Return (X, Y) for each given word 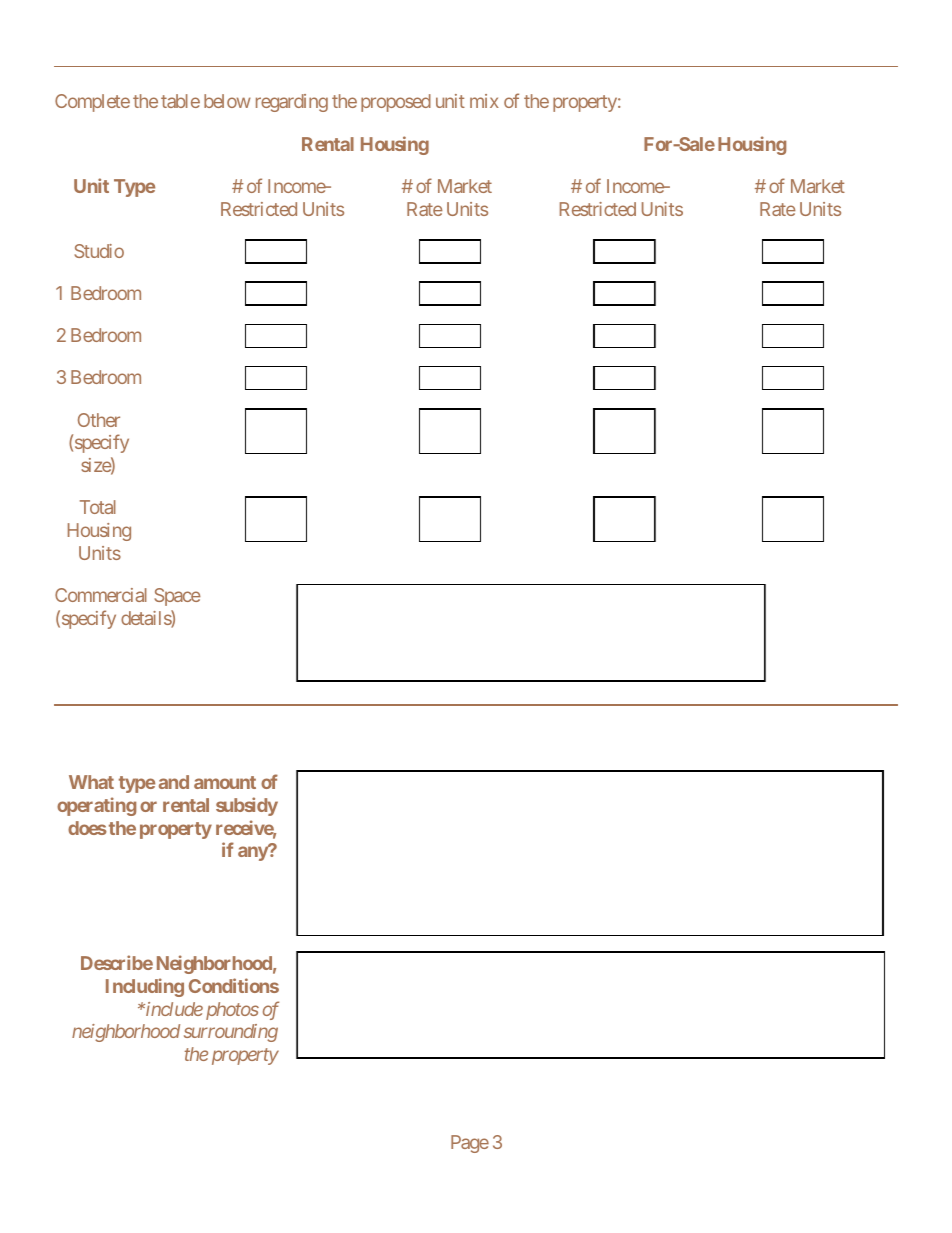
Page (470, 1144)
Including (145, 987)
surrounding (231, 1033)
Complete (92, 103)
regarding (292, 103)
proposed (396, 103)
